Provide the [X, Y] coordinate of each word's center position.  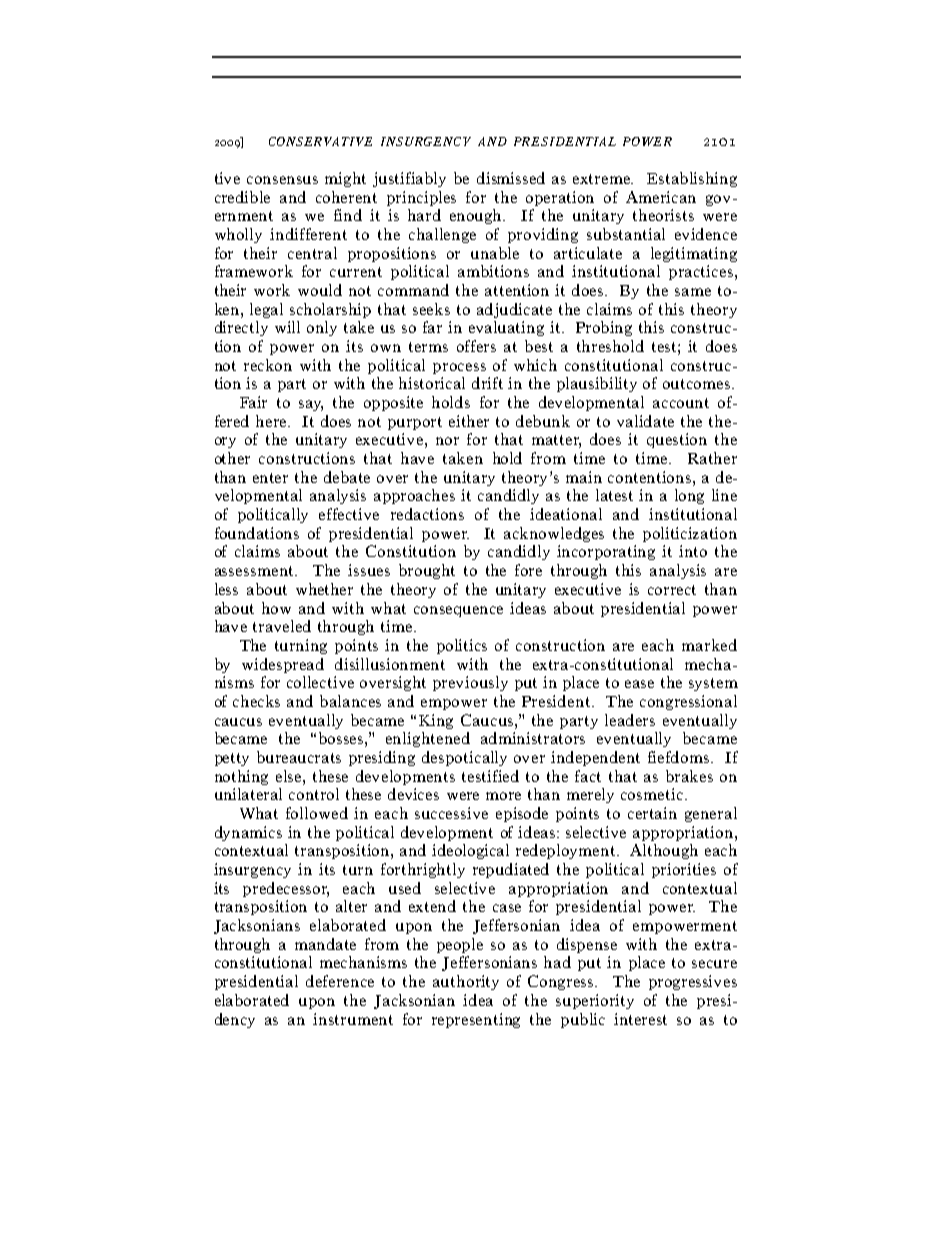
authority [466, 982]
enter [270, 478]
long [689, 496]
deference [340, 981]
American [661, 197]
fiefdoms [680, 757]
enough [477, 216]
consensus [282, 180]
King [436, 721]
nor [447, 441]
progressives [693, 982]
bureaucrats [299, 757]
